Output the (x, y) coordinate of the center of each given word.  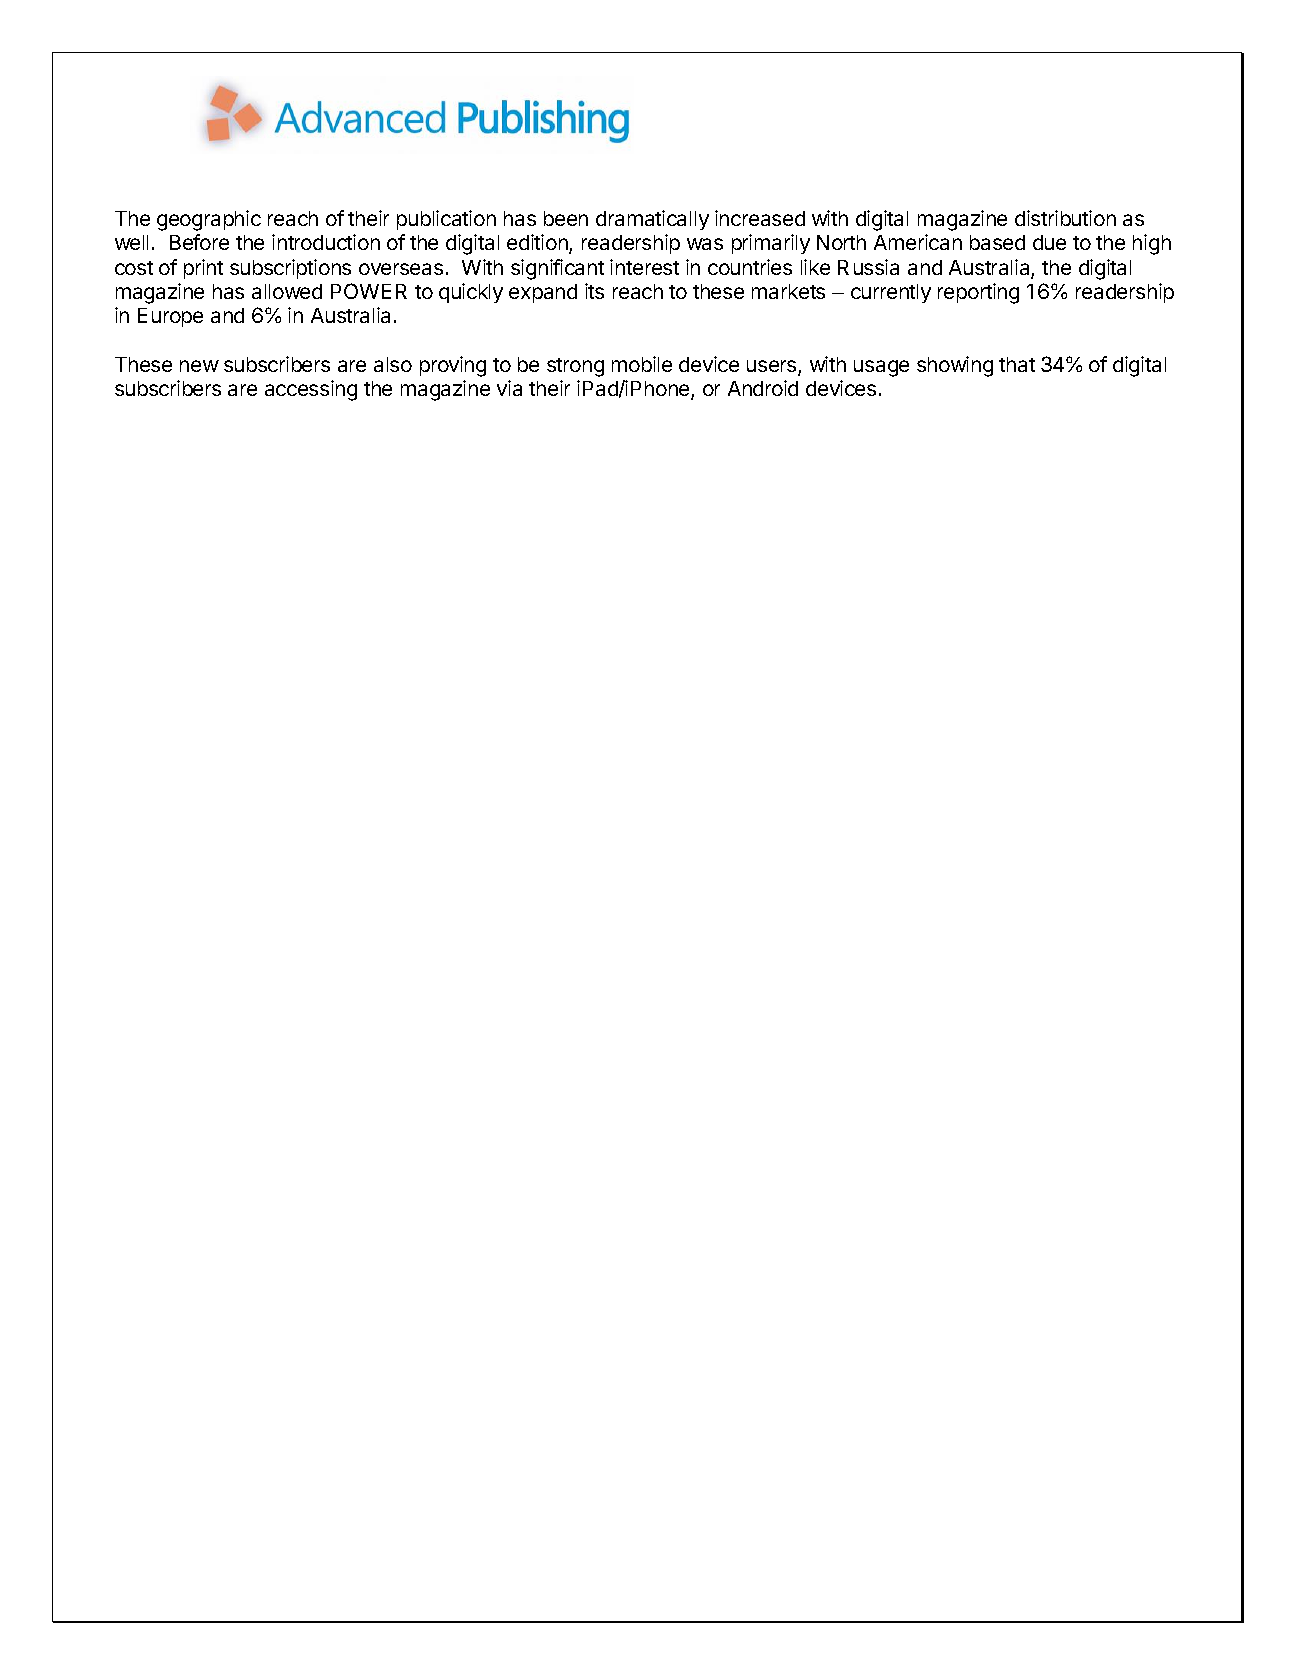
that (1017, 364)
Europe (170, 317)
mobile (642, 364)
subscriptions (290, 269)
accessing (311, 390)
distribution (1065, 218)
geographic (209, 220)
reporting (978, 293)
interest (644, 267)
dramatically (652, 220)
